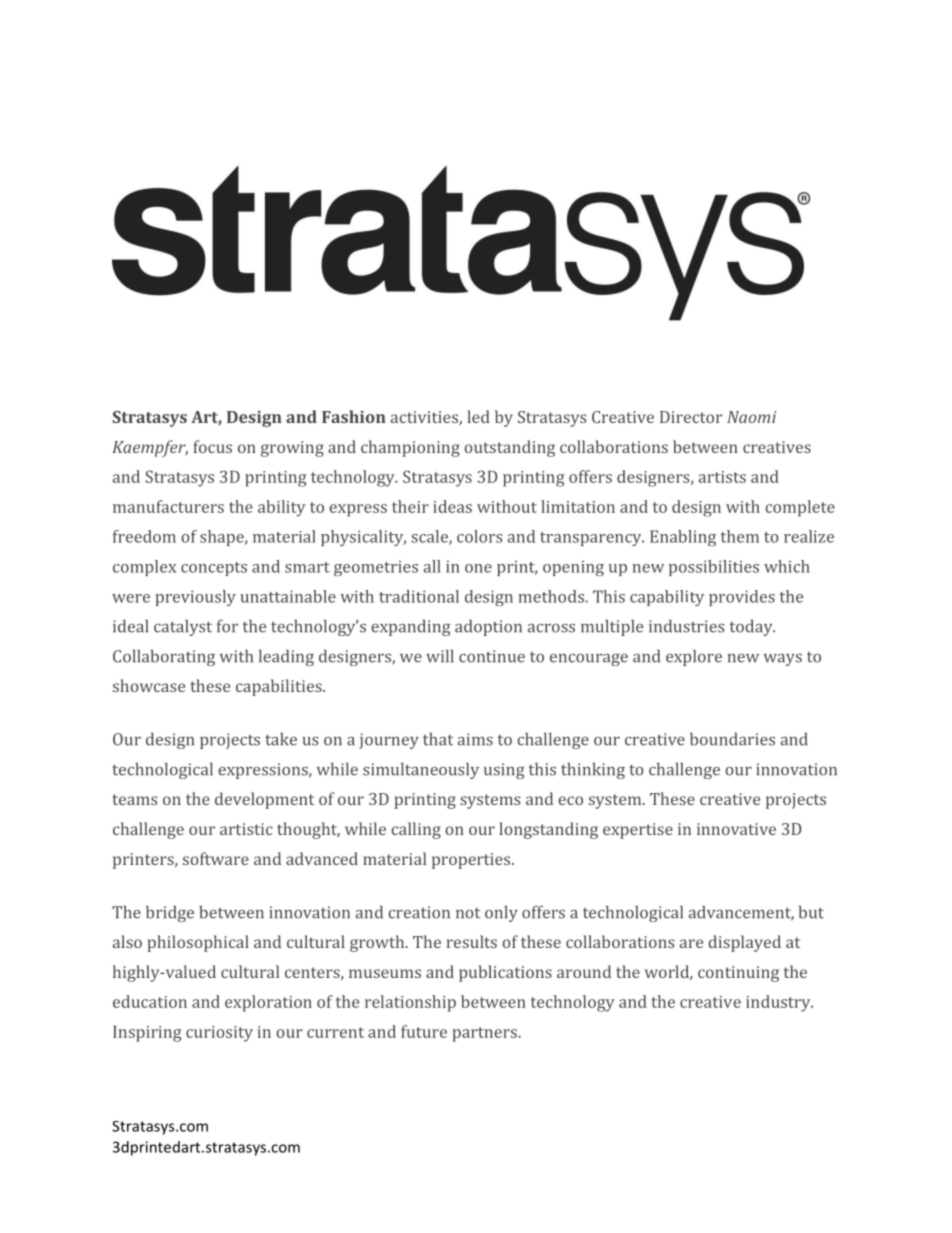 The width and height of the screenshot is (952, 1233). Describe the element at coordinates (478, 416) in the screenshot. I see `led` at that location.
